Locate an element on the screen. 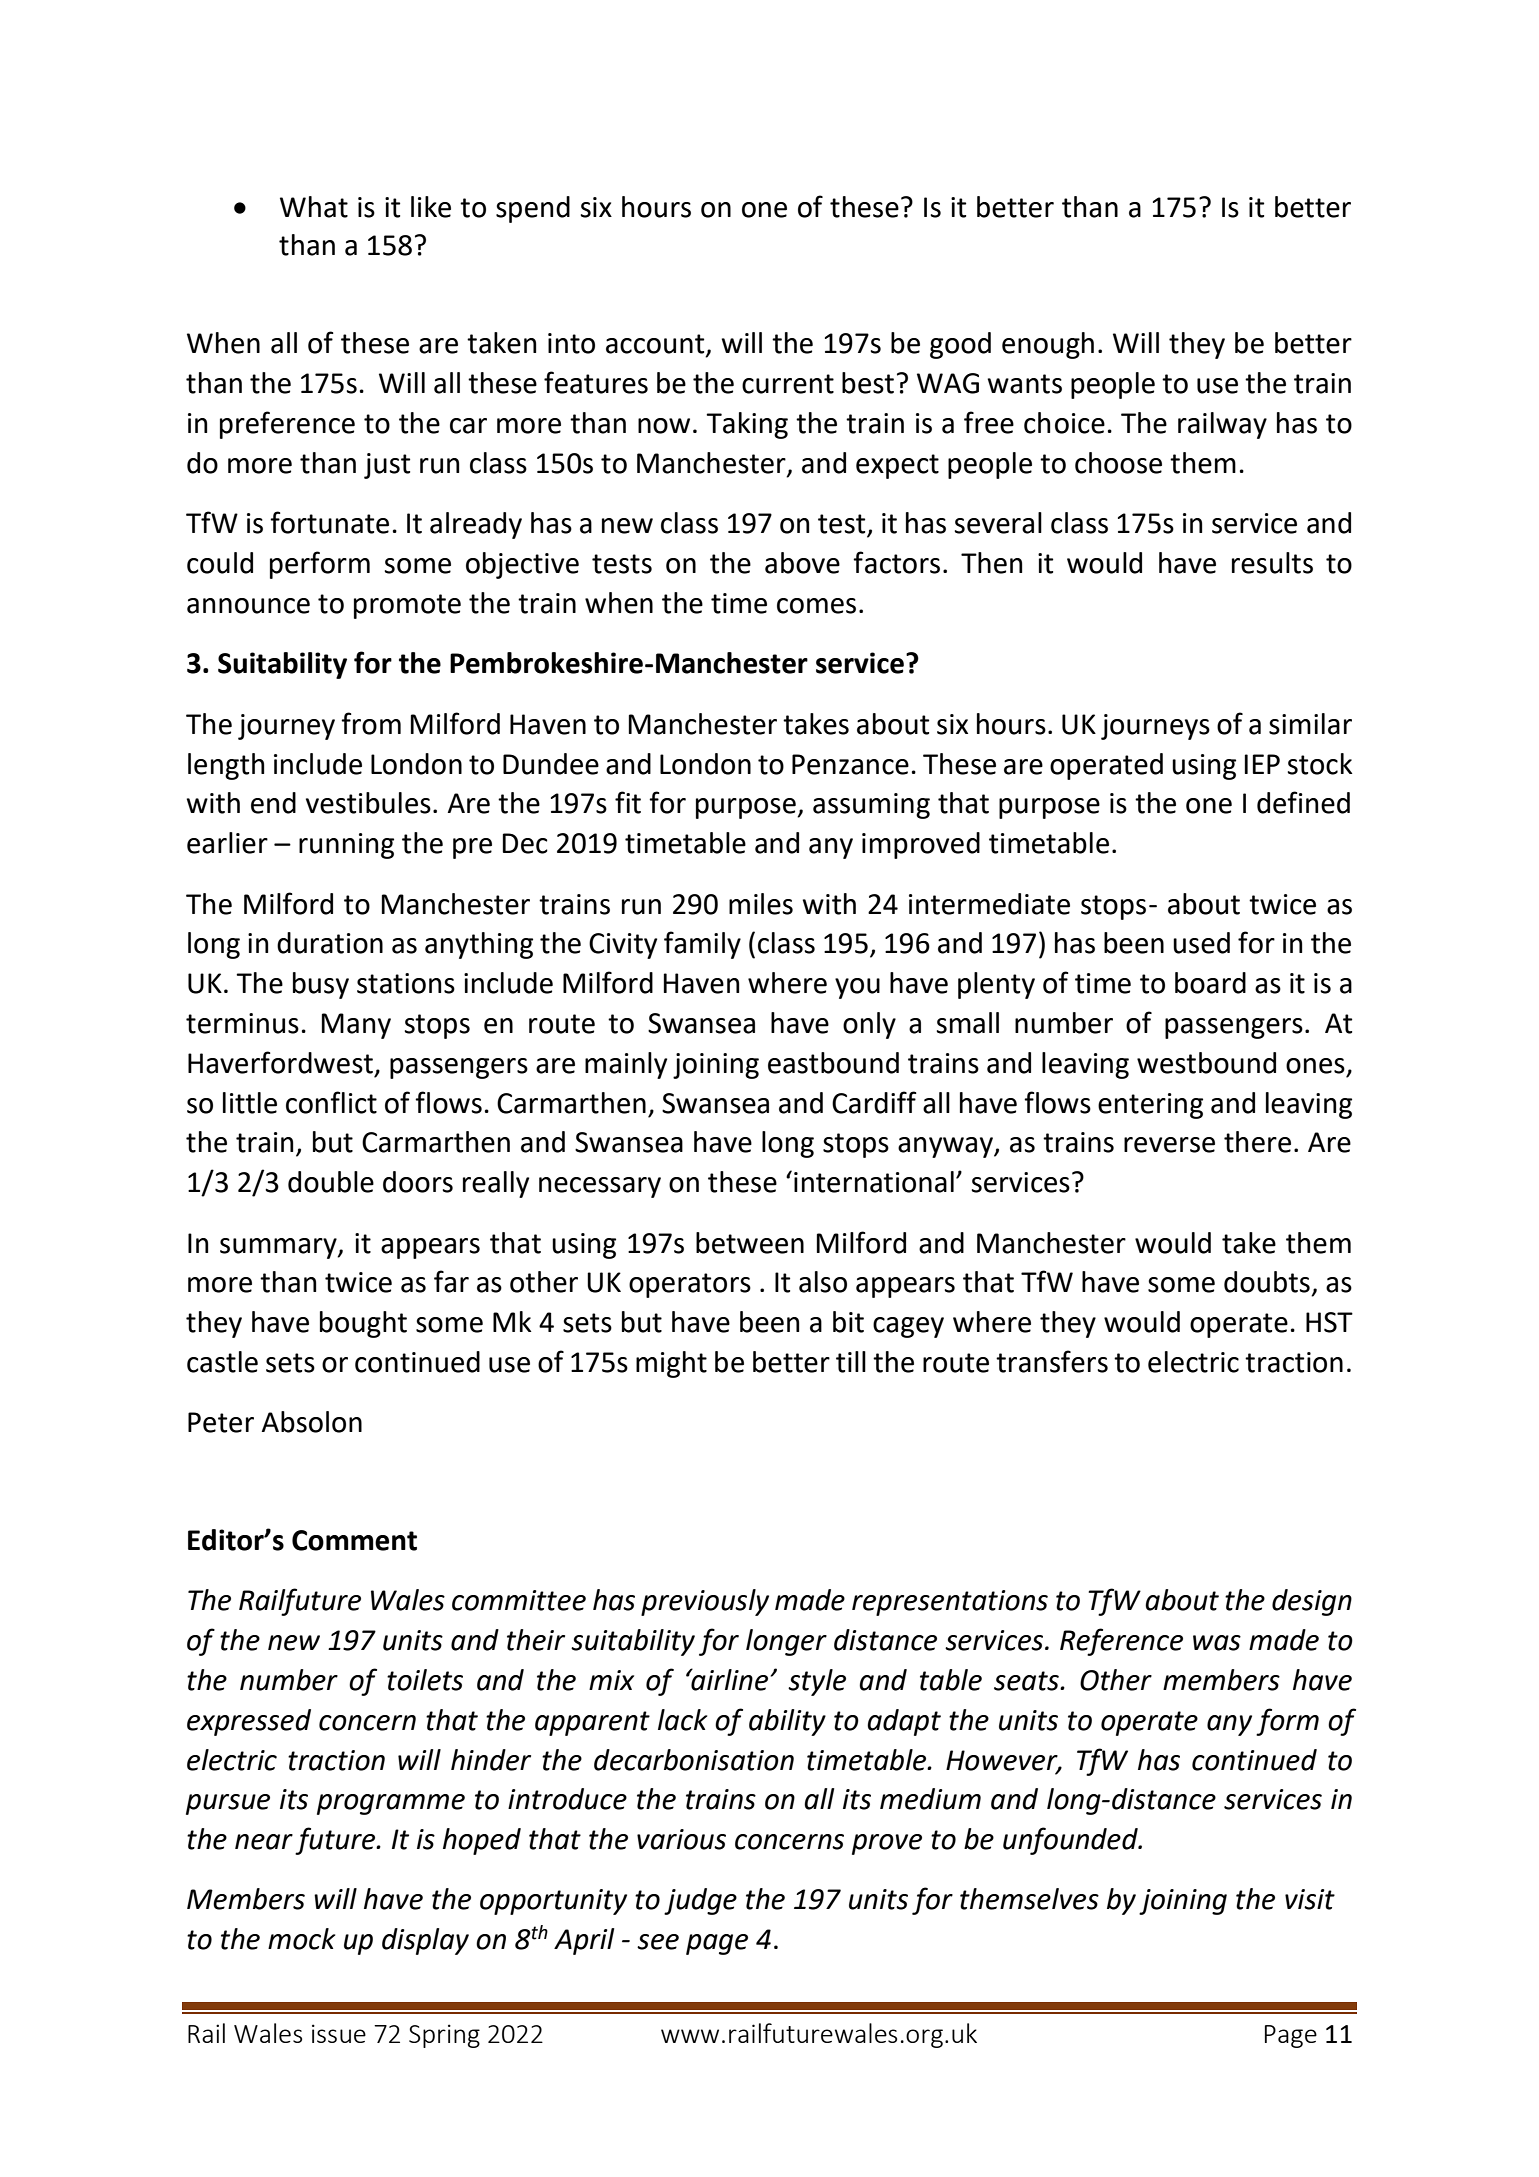 Image resolution: width=1539 pixels, height=2177 pixels. current is located at coordinates (788, 384).
